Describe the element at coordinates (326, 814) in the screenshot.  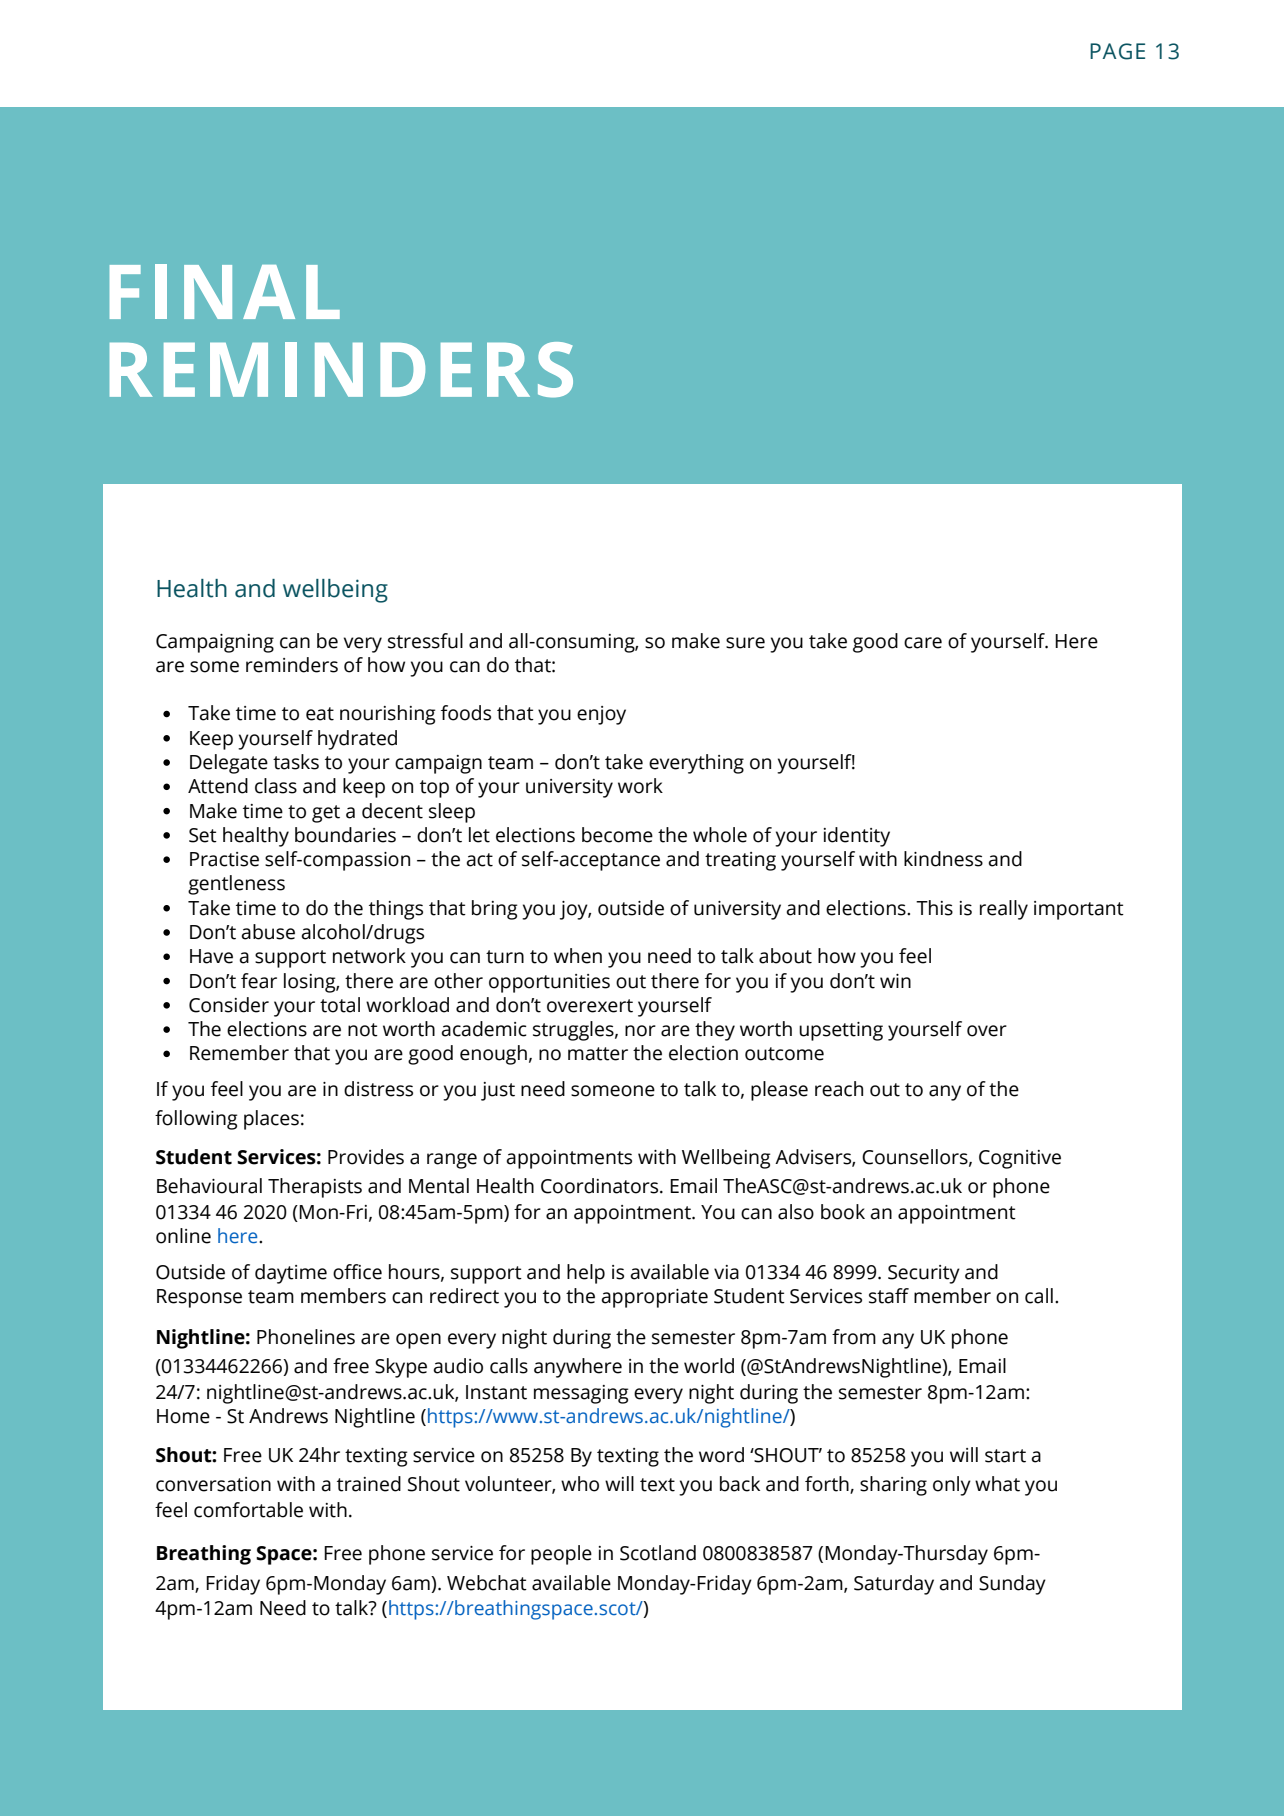
I see `get` at that location.
